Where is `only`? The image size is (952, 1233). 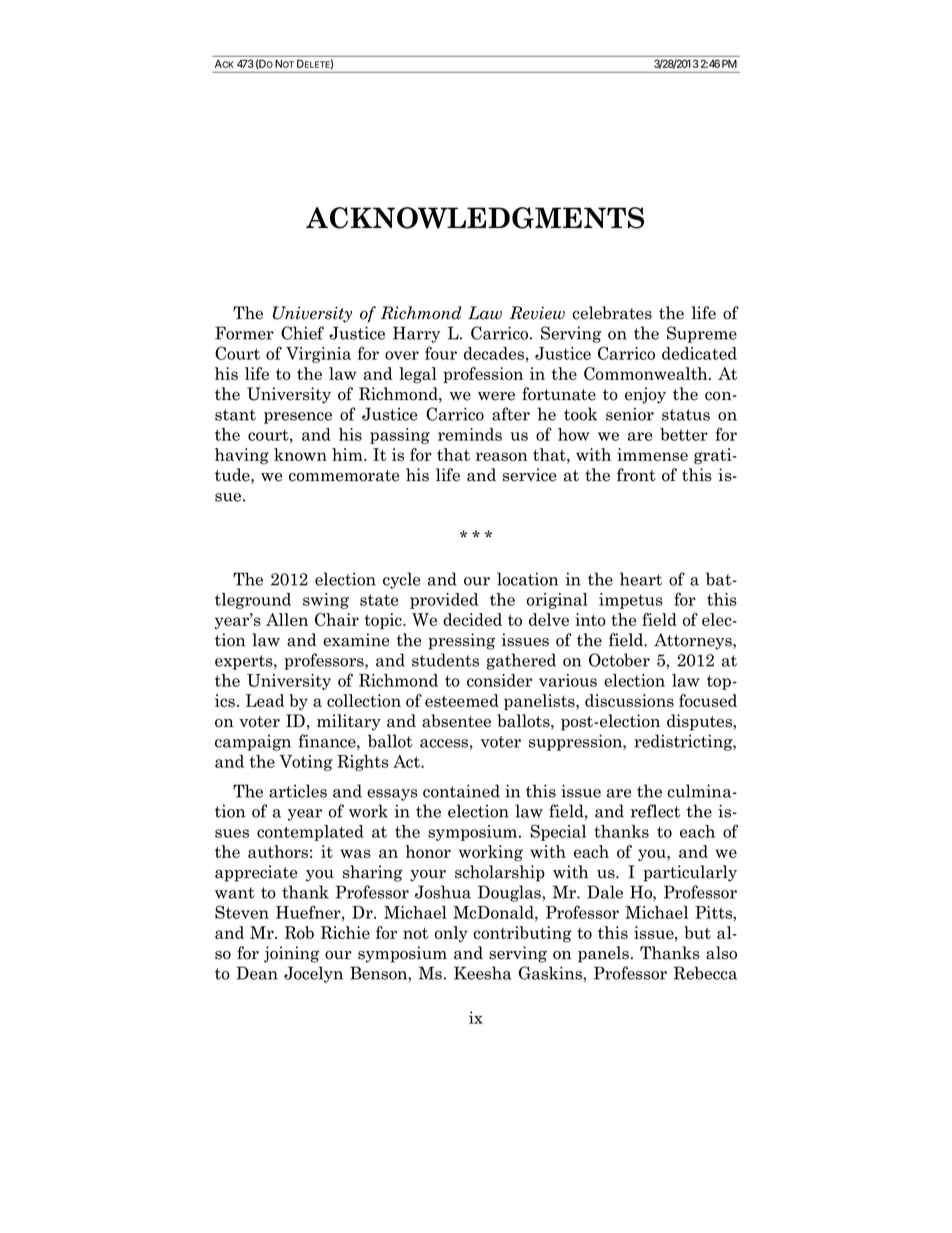 only is located at coordinates (451, 934).
